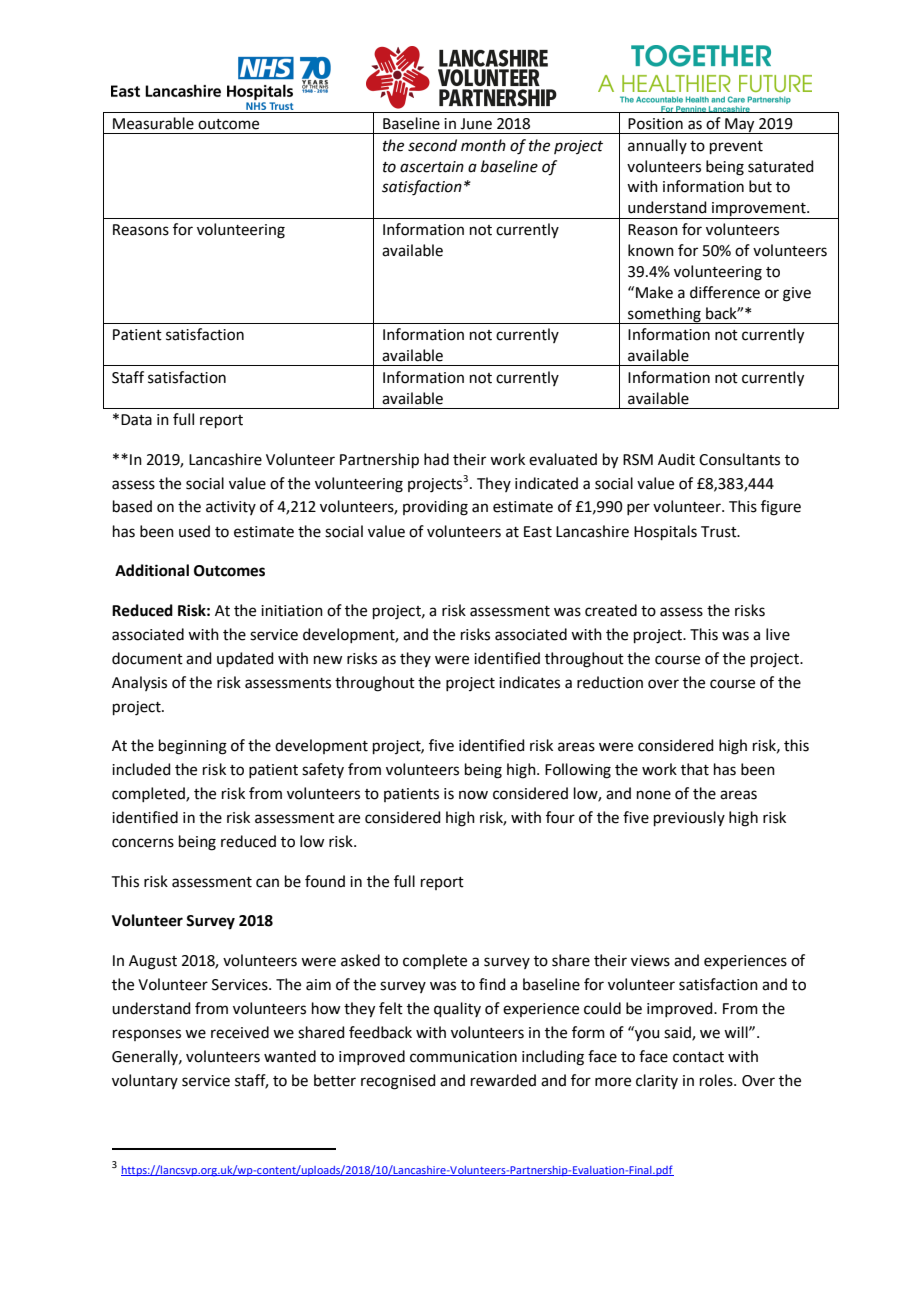 Image resolution: width=924 pixels, height=1308 pixels. I want to click on four, so click(560, 817).
